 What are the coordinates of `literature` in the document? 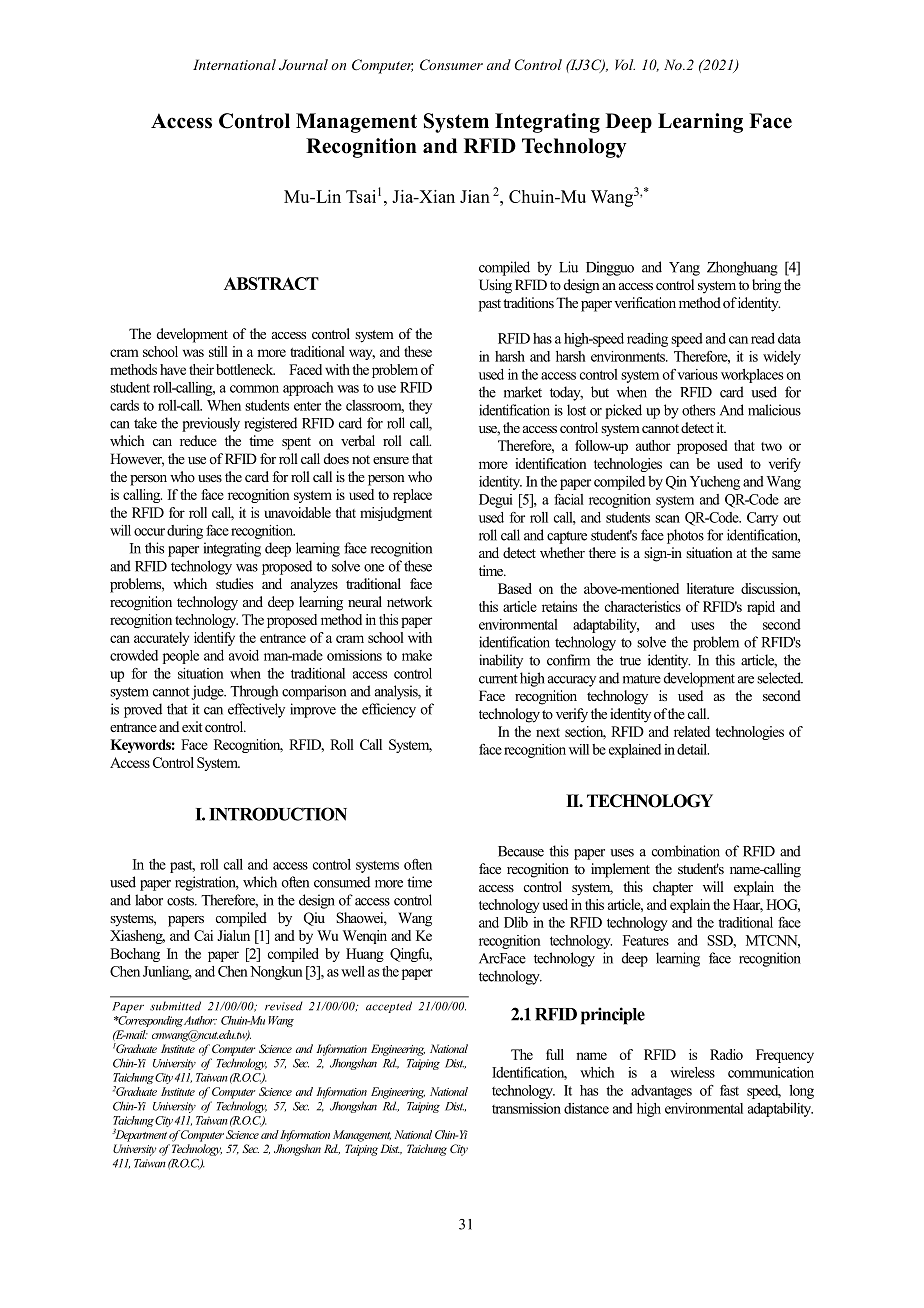 It's located at (710, 588).
